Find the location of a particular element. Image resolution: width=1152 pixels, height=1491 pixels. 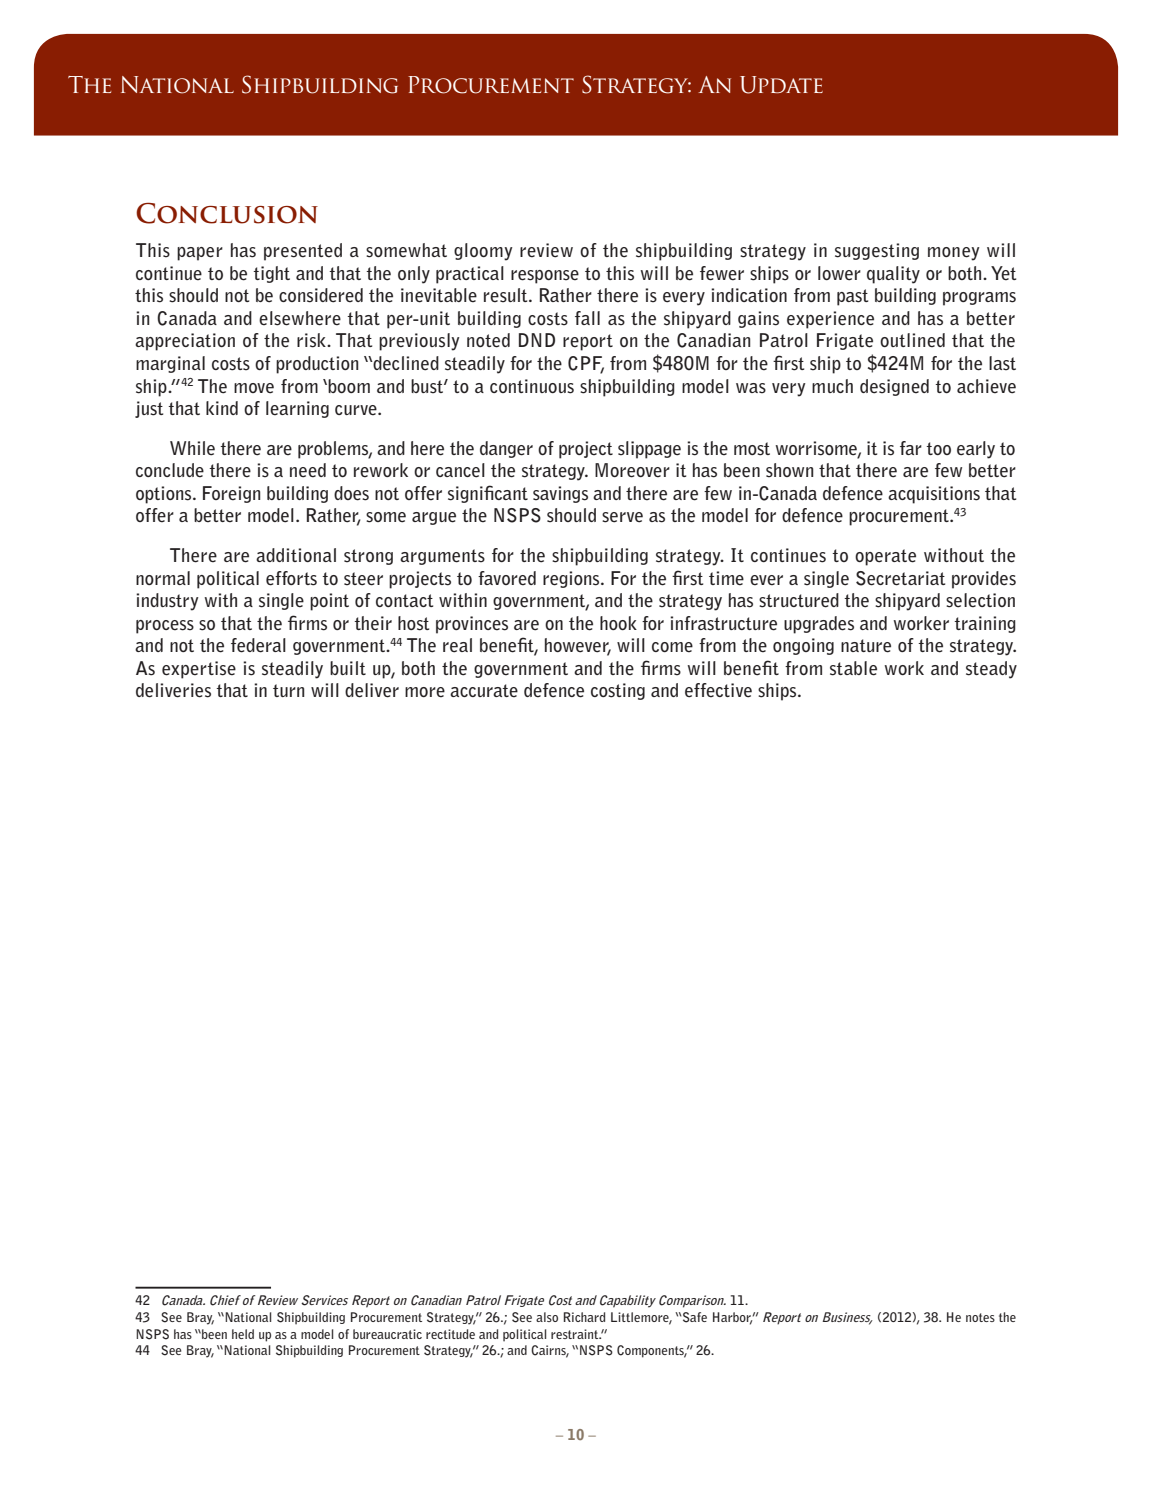

Richard is located at coordinates (584, 1317).
